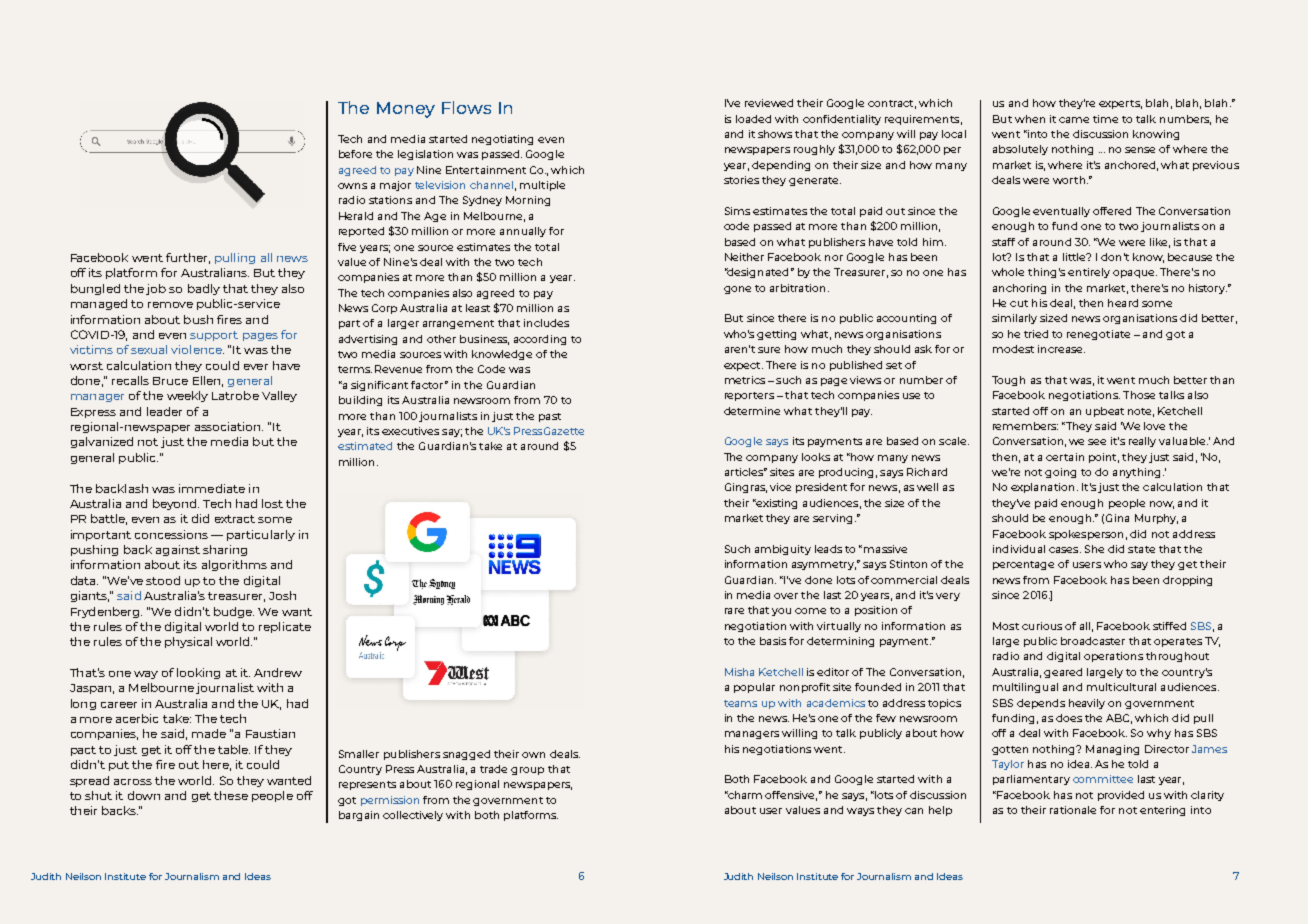  I want to click on percentage, so click(1023, 565).
